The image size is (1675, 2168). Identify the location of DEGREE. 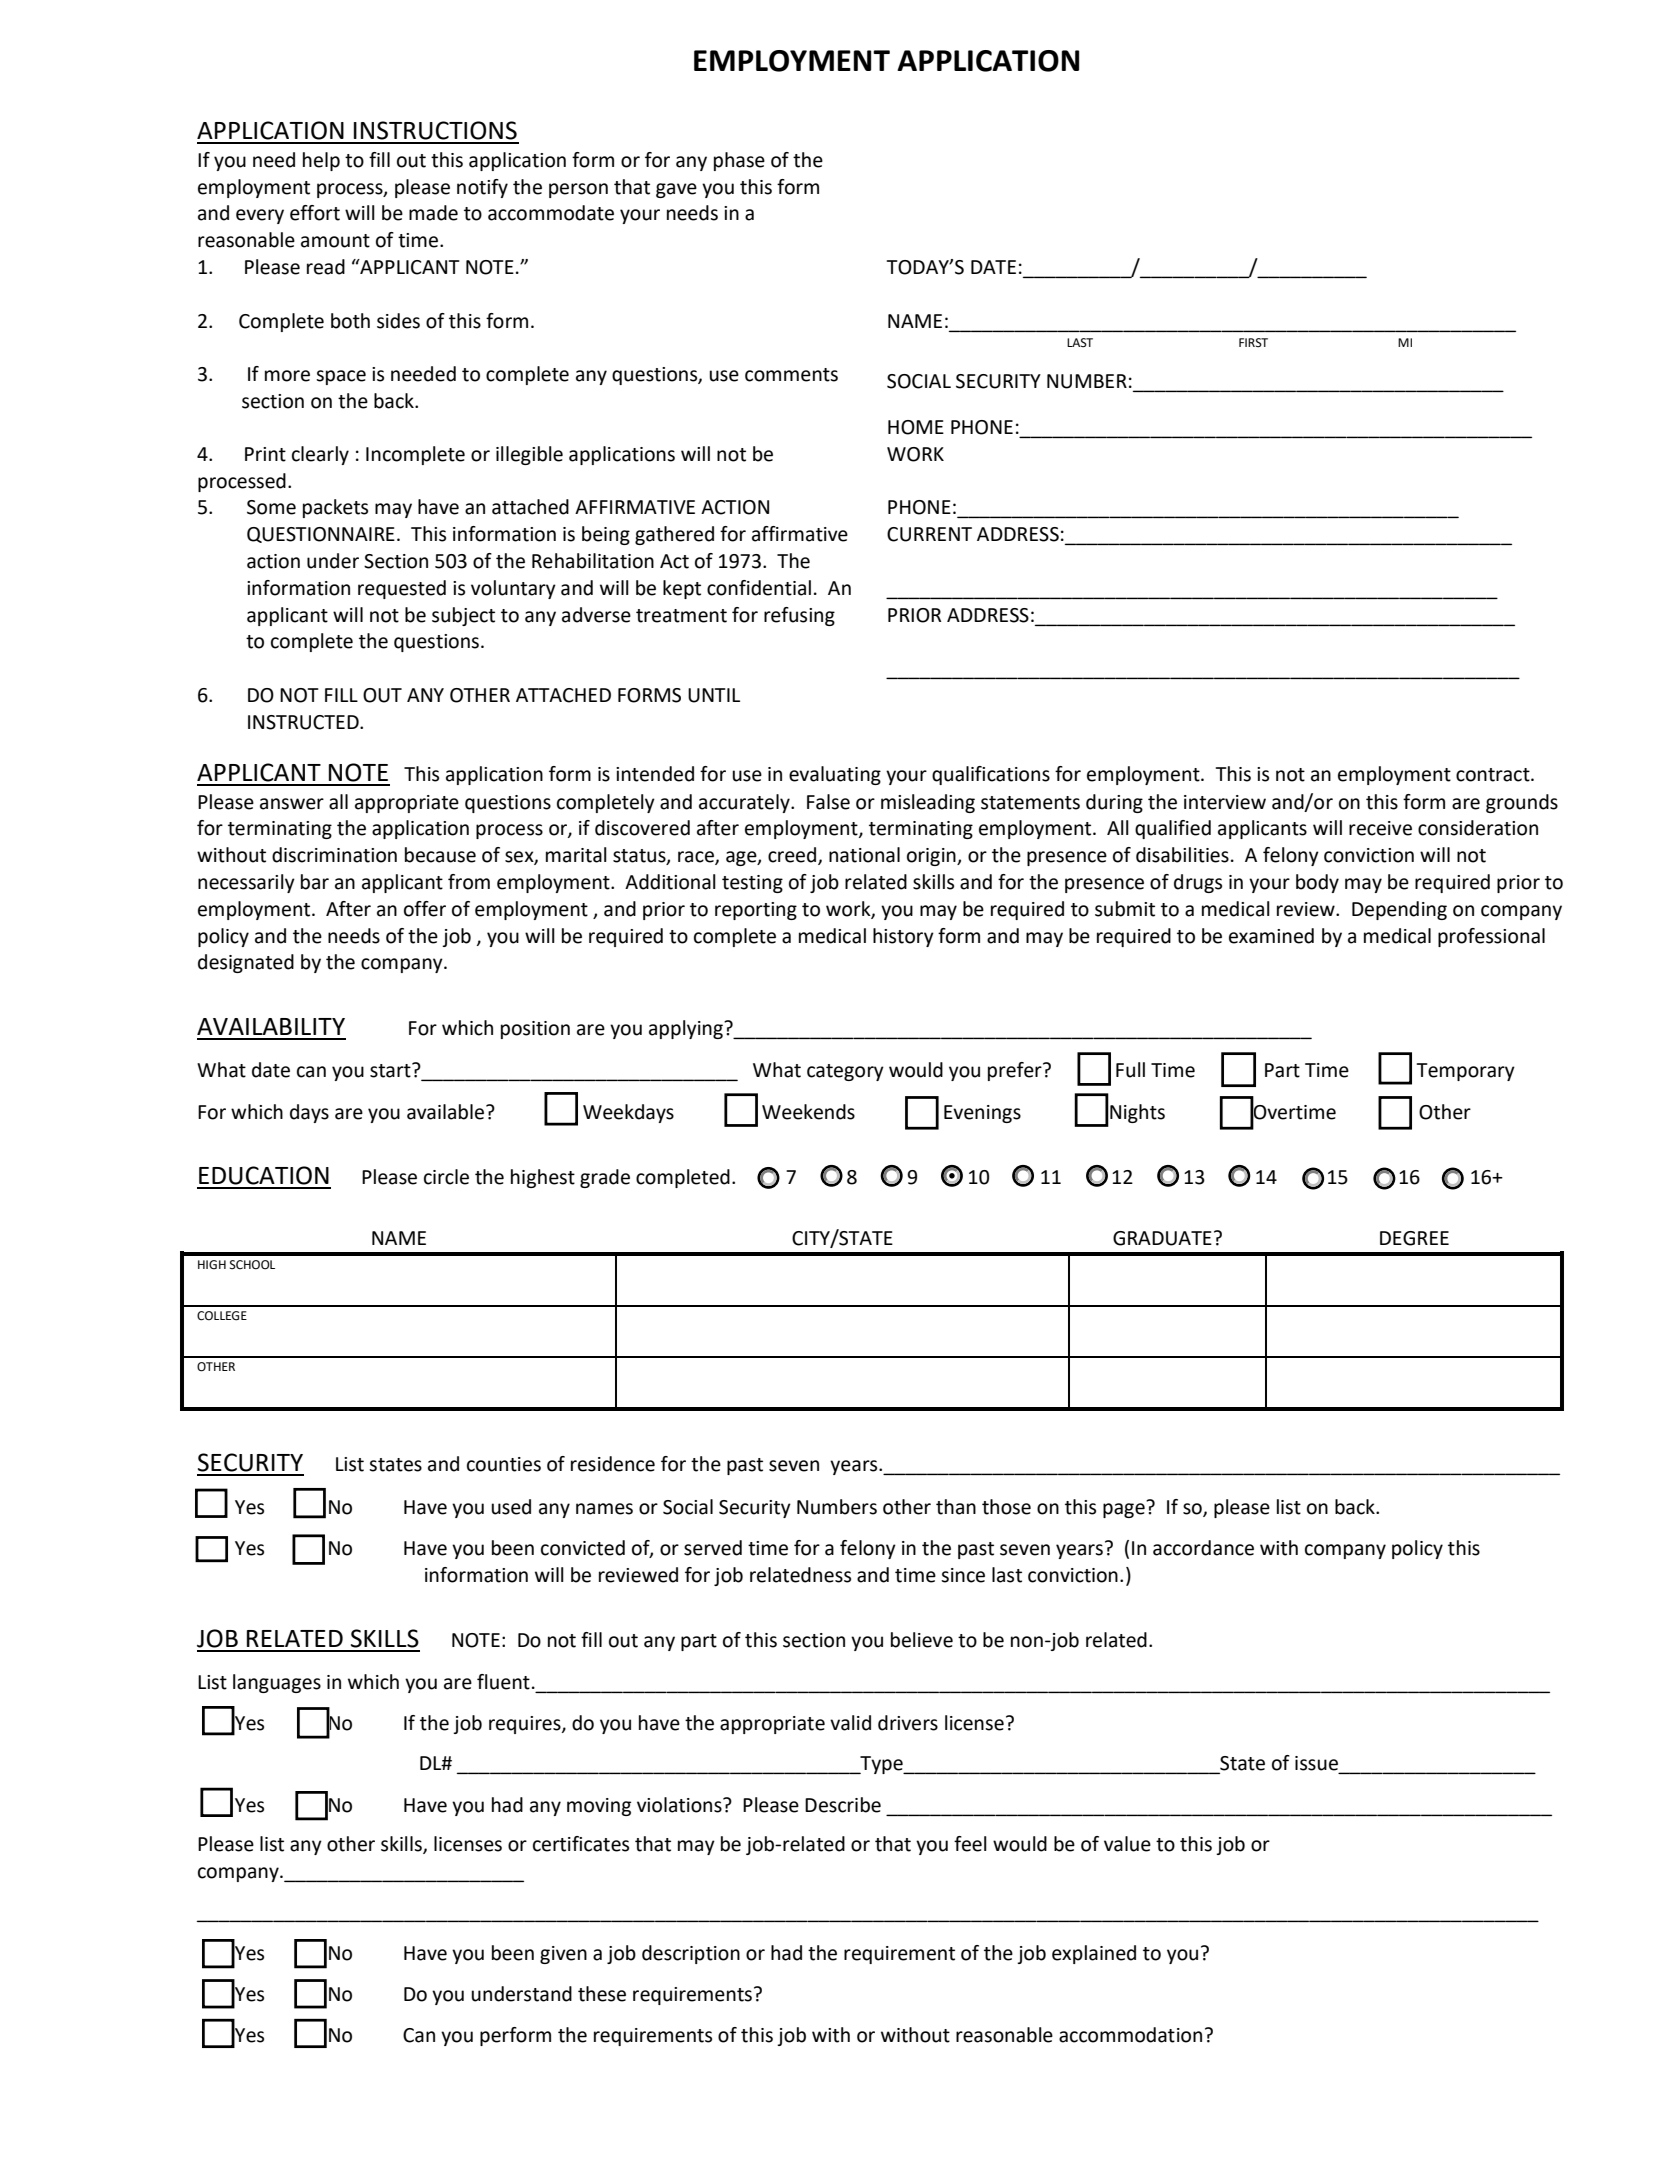
(1414, 1238).
